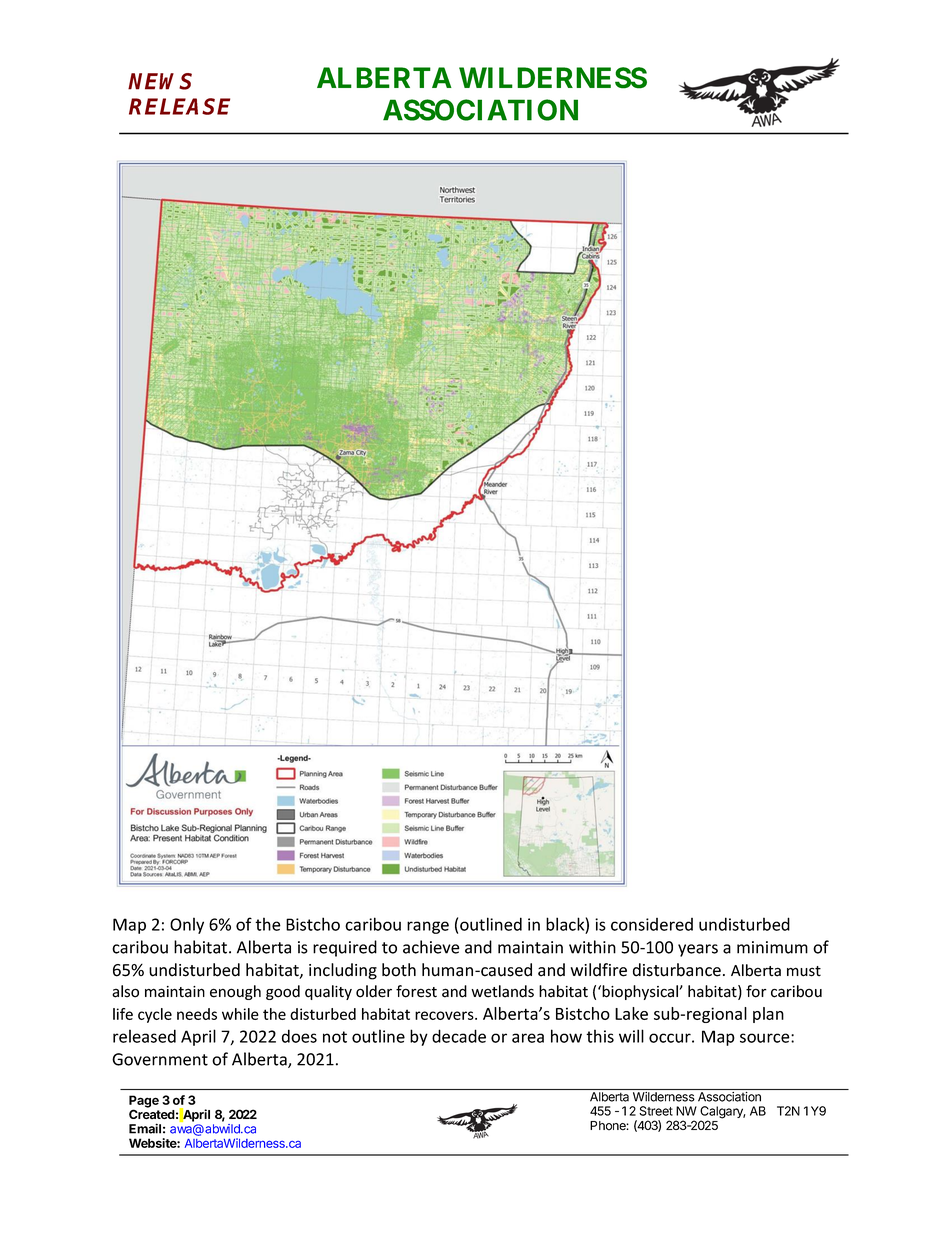  I want to click on Page, so click(144, 1102).
